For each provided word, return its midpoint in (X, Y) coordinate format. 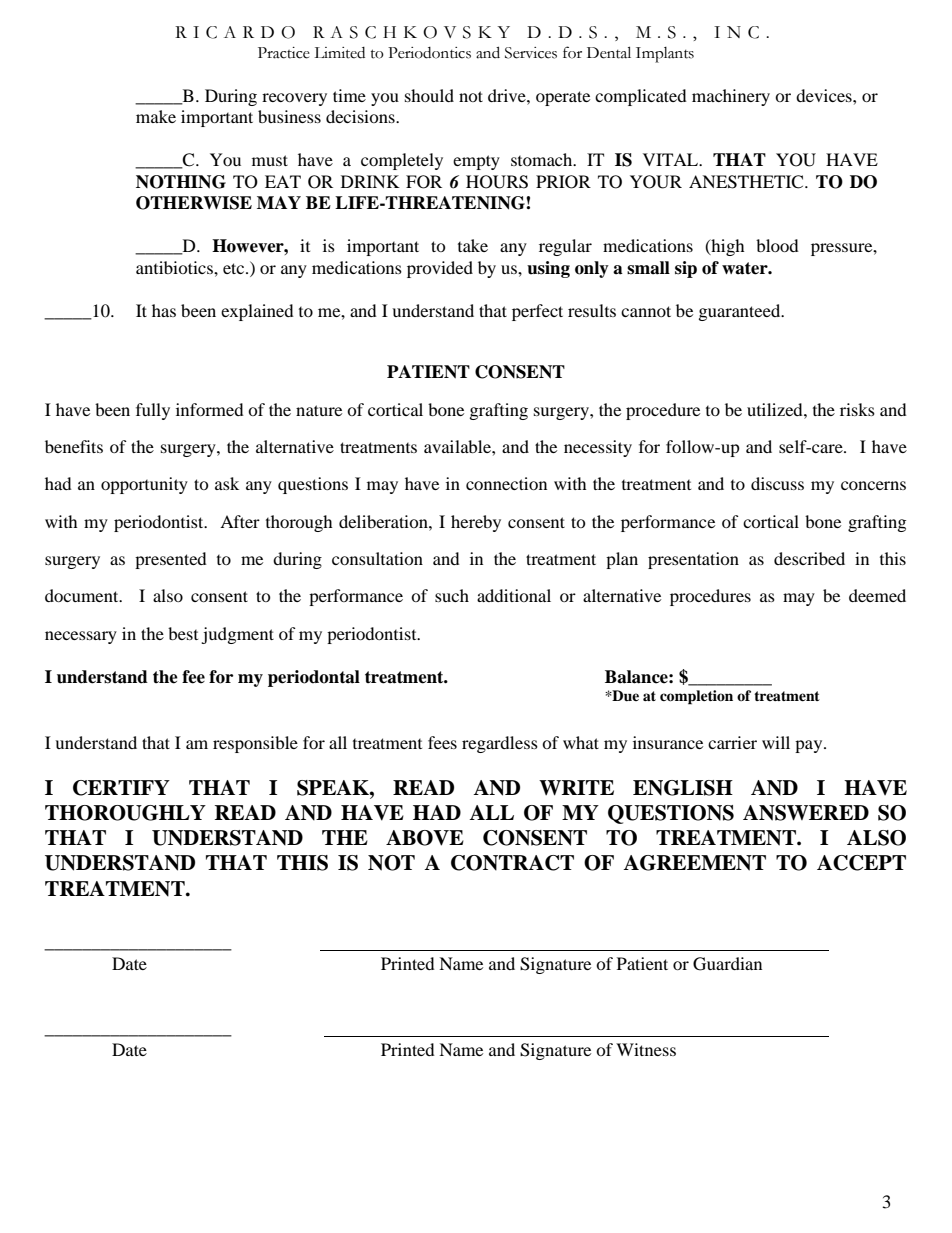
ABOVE (425, 838)
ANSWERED (806, 813)
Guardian (727, 964)
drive (508, 95)
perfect (537, 312)
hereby (476, 523)
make (156, 116)
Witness (646, 1049)
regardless (500, 744)
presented (171, 560)
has (164, 310)
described (809, 558)
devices (825, 95)
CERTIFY (121, 788)
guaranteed (741, 312)
